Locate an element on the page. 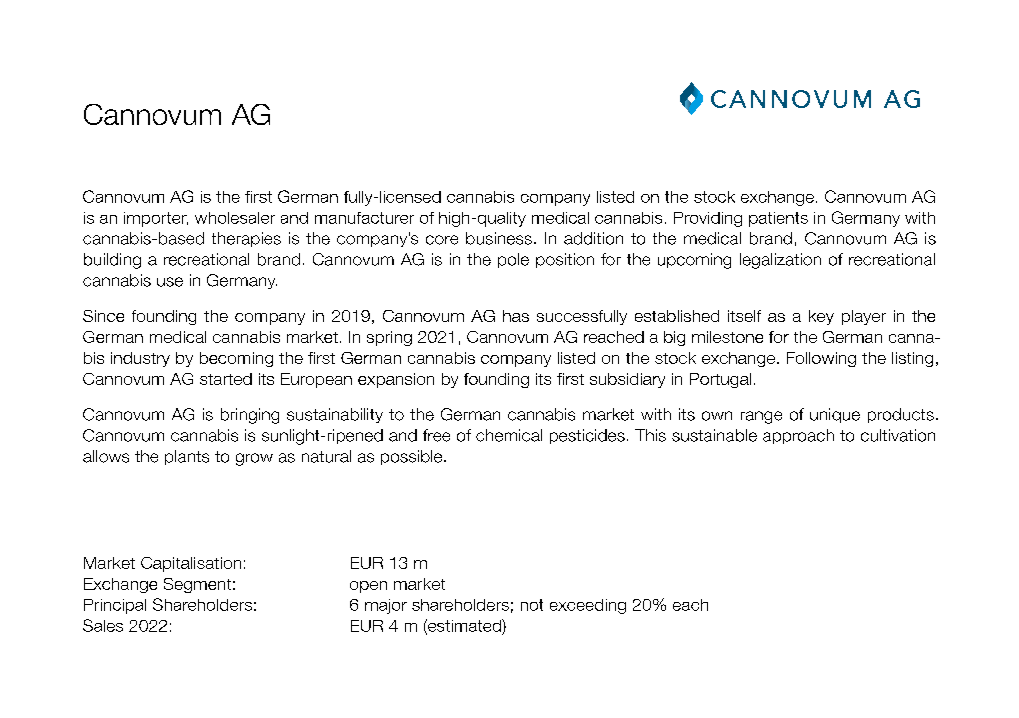  patients is located at coordinates (778, 219).
